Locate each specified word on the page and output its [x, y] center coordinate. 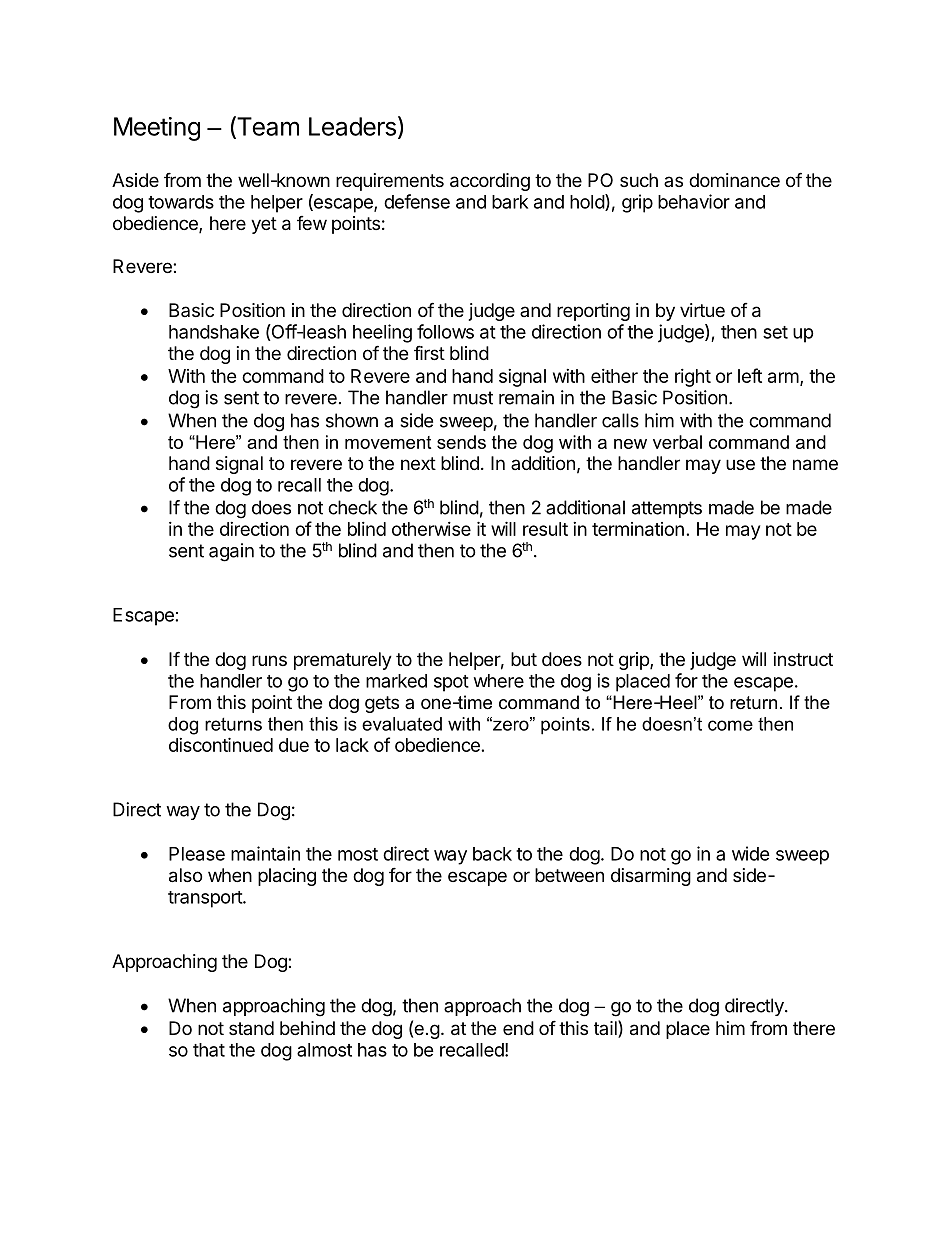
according [490, 182]
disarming [651, 877]
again [231, 552]
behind [307, 1028]
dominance [734, 180]
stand [251, 1028]
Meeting [157, 129]
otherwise [431, 529]
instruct [803, 659]
